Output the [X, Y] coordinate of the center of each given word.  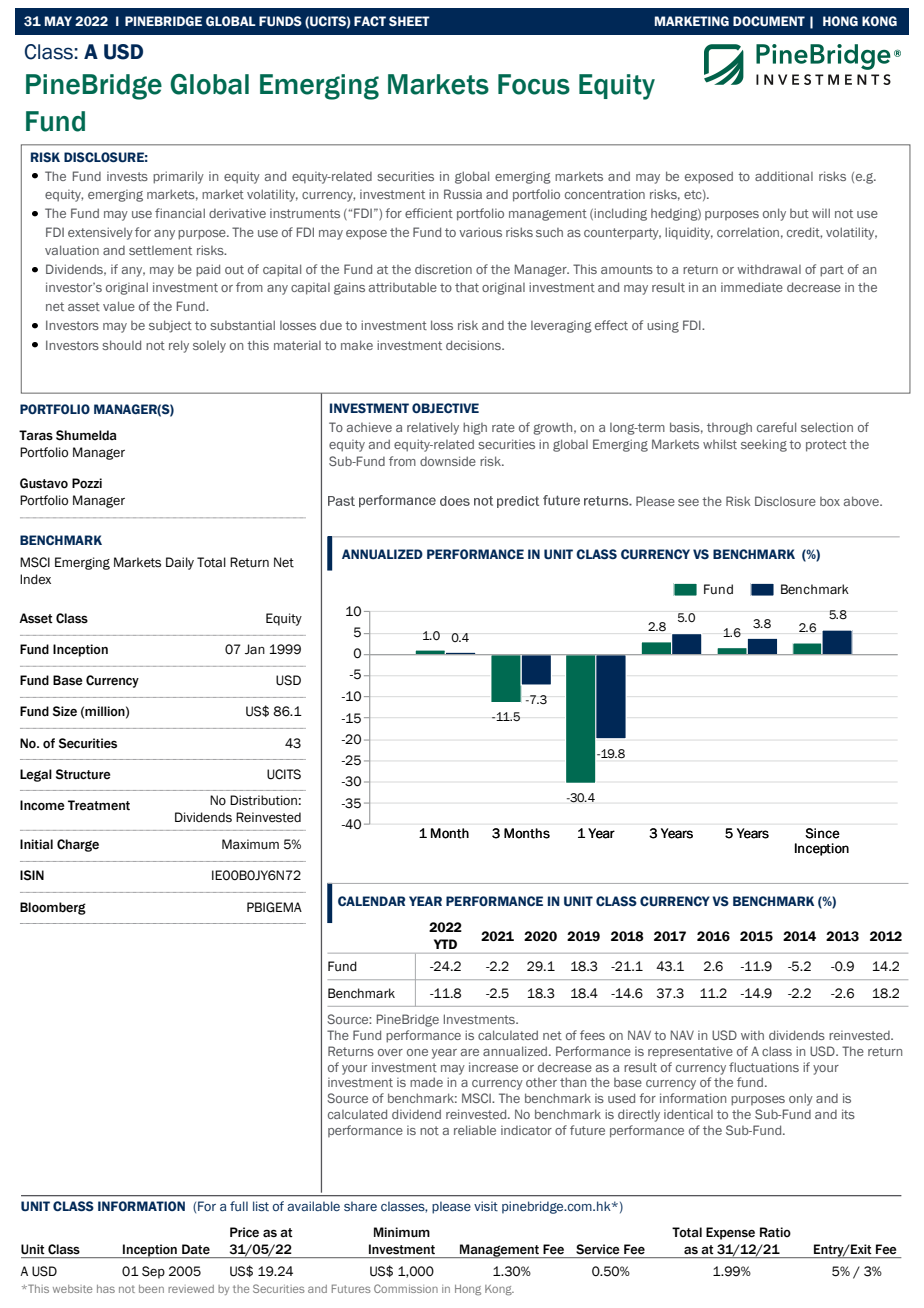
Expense [730, 1233]
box [830, 501]
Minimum [402, 1232]
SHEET [409, 21]
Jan [255, 649]
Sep [153, 1272]
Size [65, 711]
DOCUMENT [769, 21]
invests [127, 176]
